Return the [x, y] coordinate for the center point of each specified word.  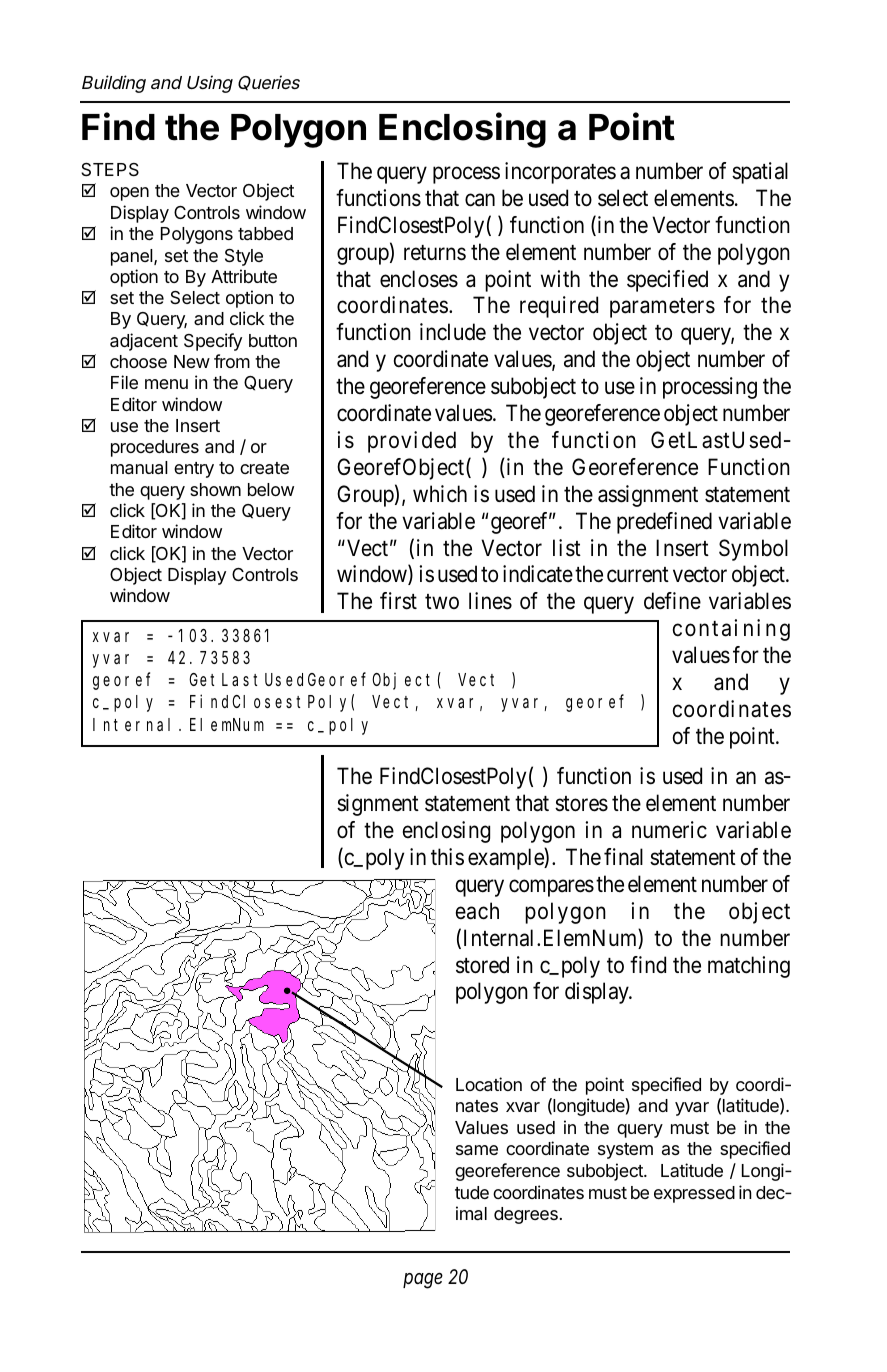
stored [482, 965]
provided [412, 442]
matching [749, 967]
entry [194, 470]
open [129, 194]
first [398, 601]
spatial [760, 173]
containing [731, 630]
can [480, 200]
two [442, 601]
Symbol [753, 550]
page [423, 1281]
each [477, 911]
